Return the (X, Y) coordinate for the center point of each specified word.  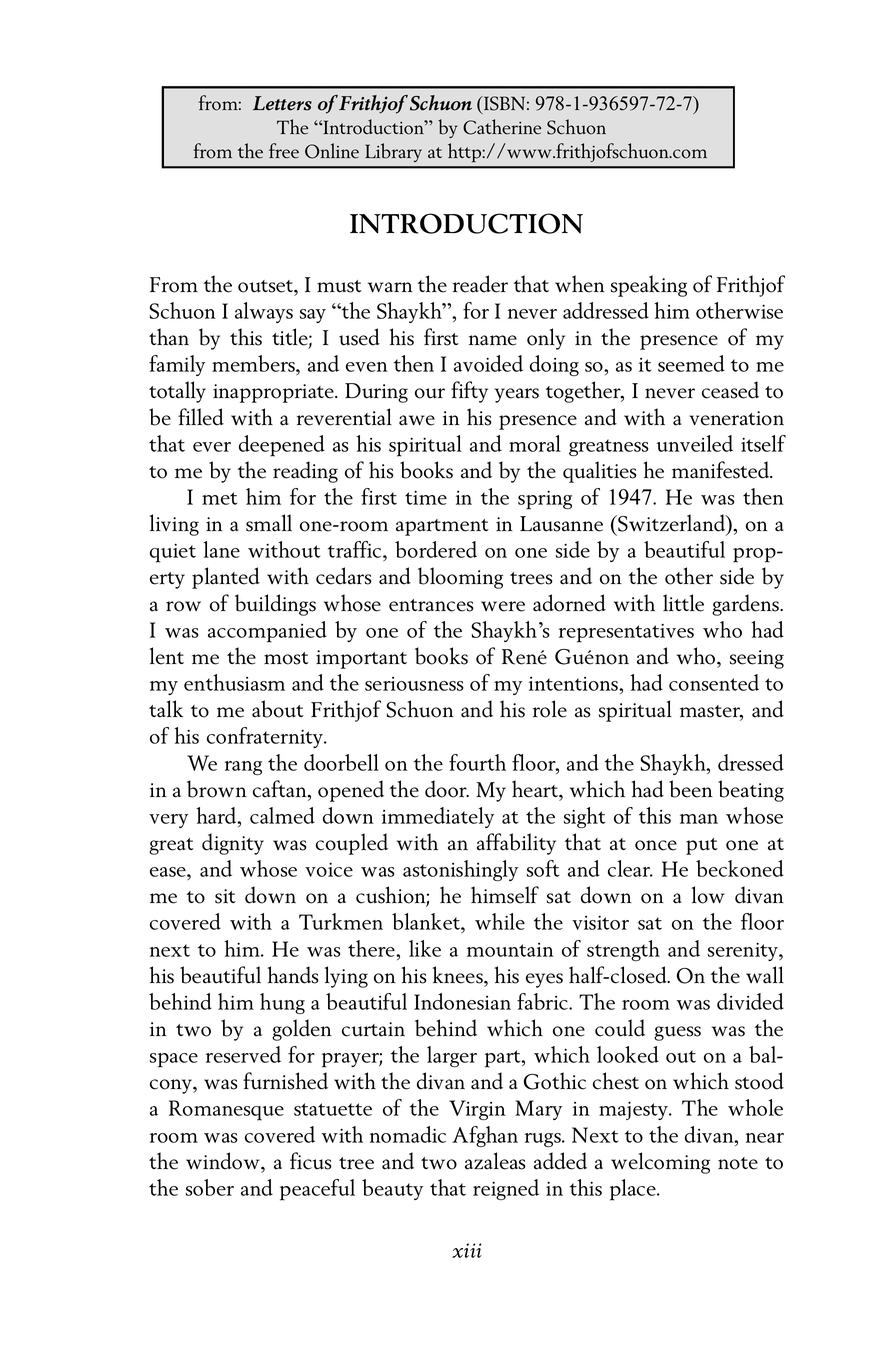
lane (221, 549)
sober (210, 1187)
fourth (477, 762)
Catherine (502, 127)
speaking (649, 286)
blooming (460, 578)
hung (282, 1003)
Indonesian (462, 1001)
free (284, 151)
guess (677, 1033)
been (691, 789)
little (683, 603)
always (264, 312)
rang (243, 768)
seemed (691, 363)
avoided (488, 363)
